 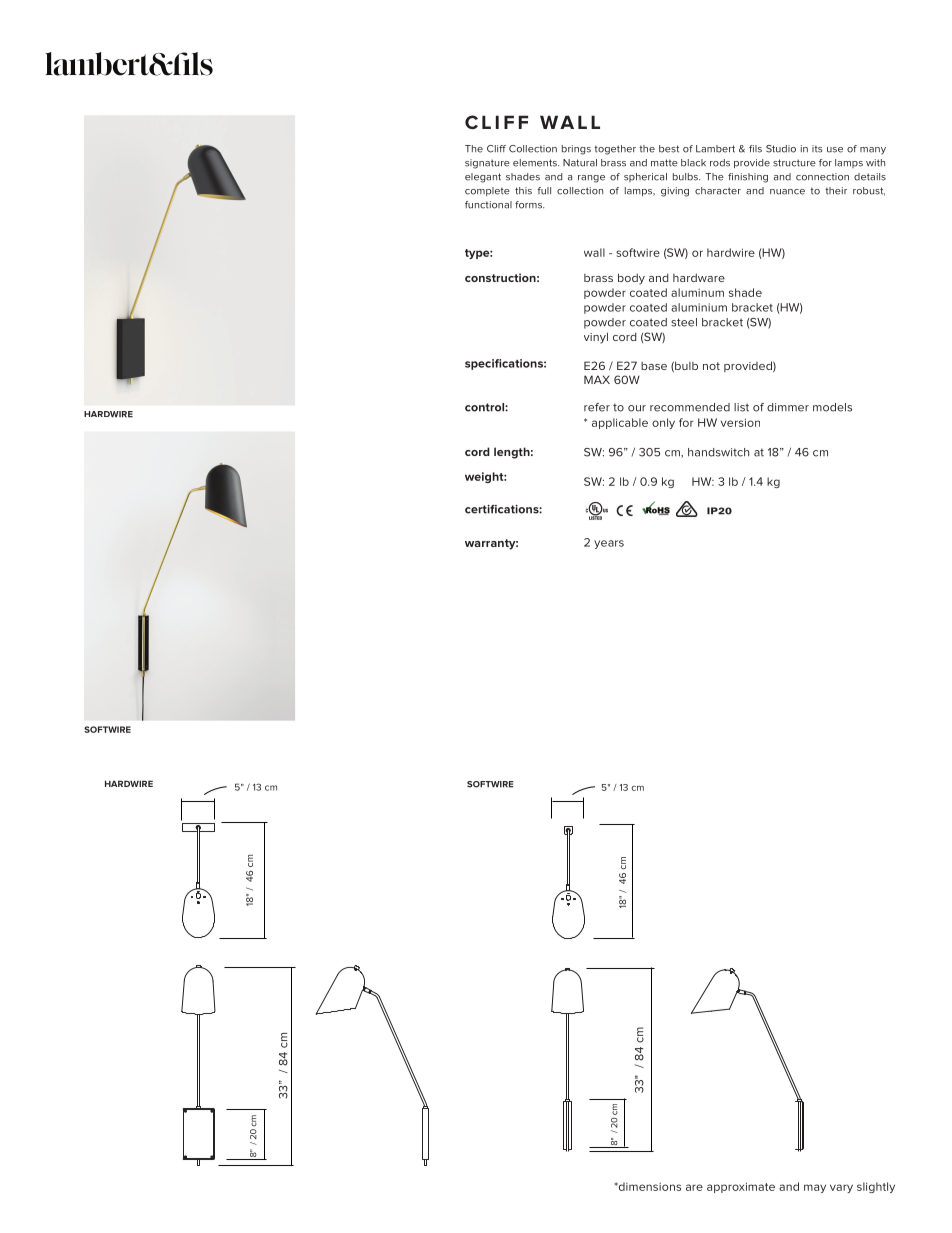 I want to click on recommended, so click(x=690, y=407).
